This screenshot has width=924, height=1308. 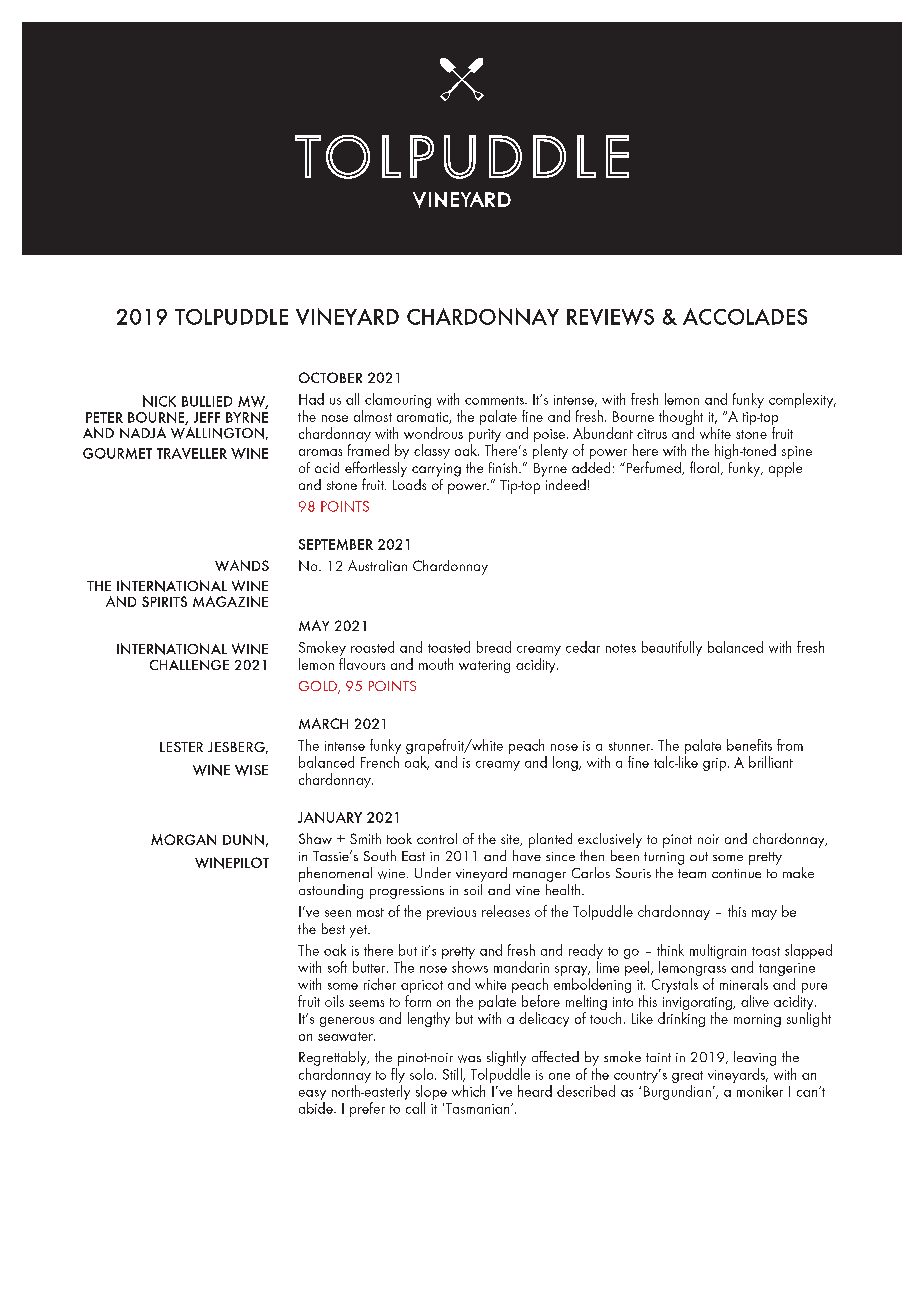 What do you see at coordinates (181, 747) in the screenshot?
I see `LESTER` at bounding box center [181, 747].
